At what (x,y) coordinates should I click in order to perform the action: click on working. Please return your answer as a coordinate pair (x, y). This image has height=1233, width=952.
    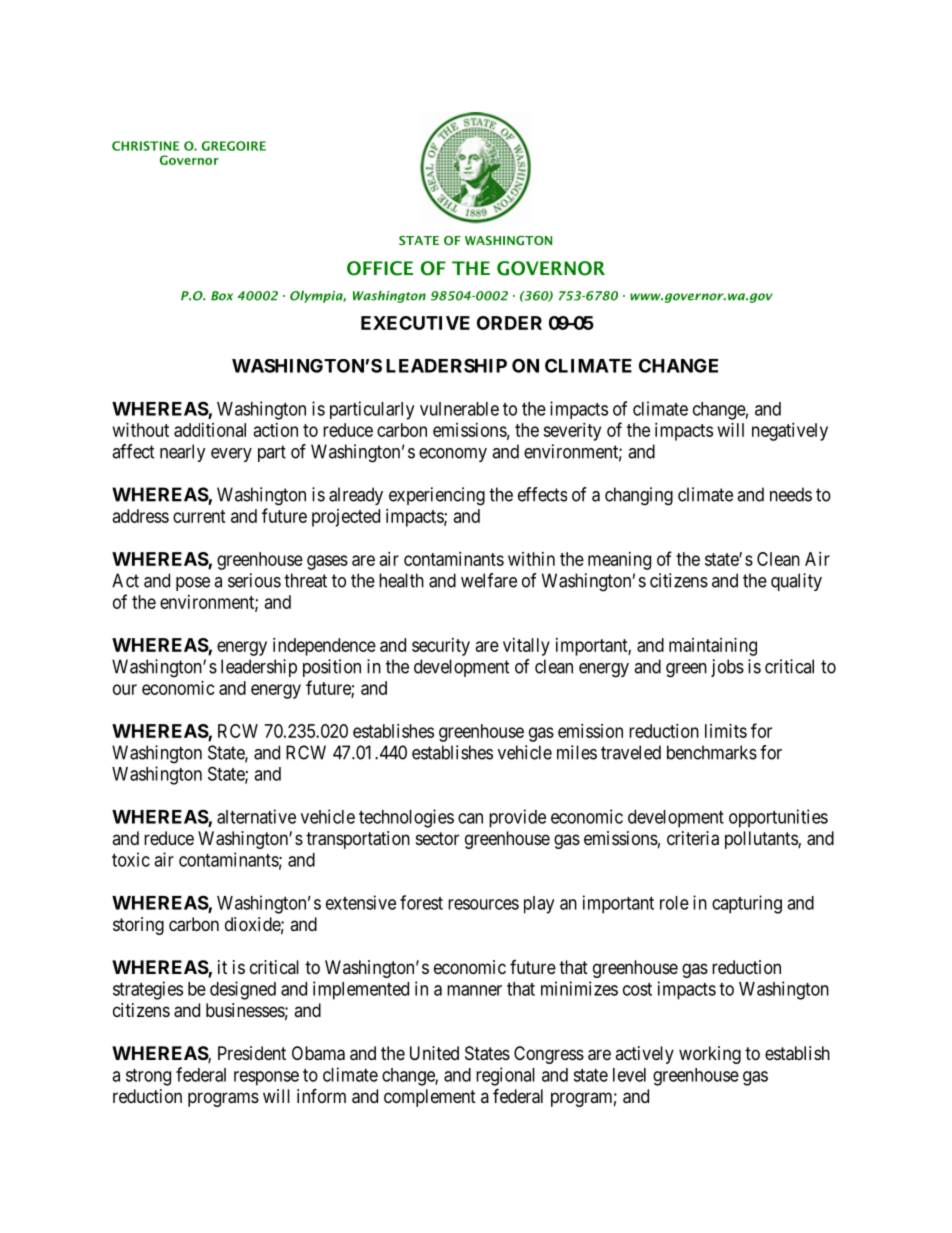
    Looking at the image, I should click on (710, 1055).
